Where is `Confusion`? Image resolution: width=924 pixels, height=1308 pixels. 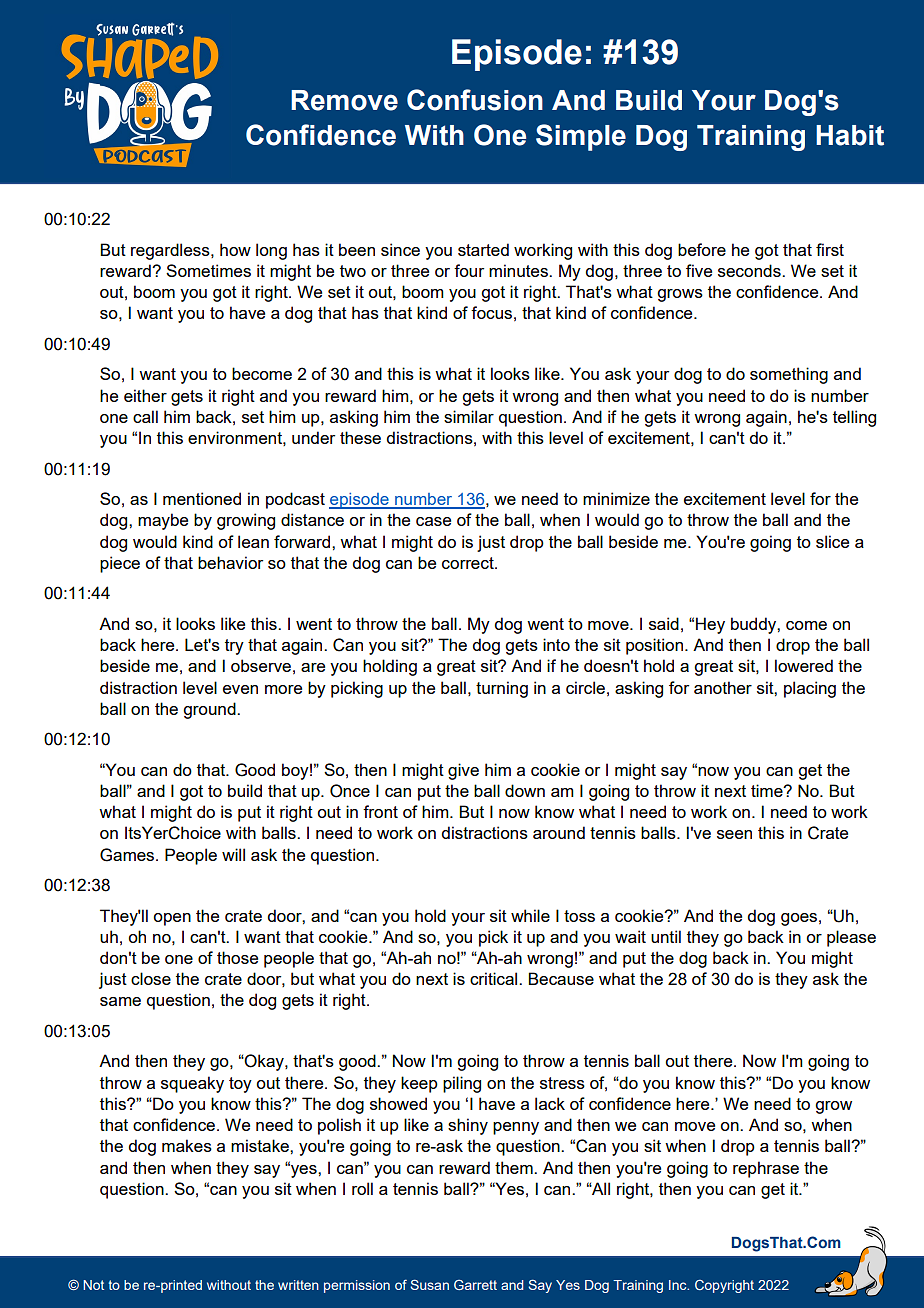 Confusion is located at coordinates (475, 100).
